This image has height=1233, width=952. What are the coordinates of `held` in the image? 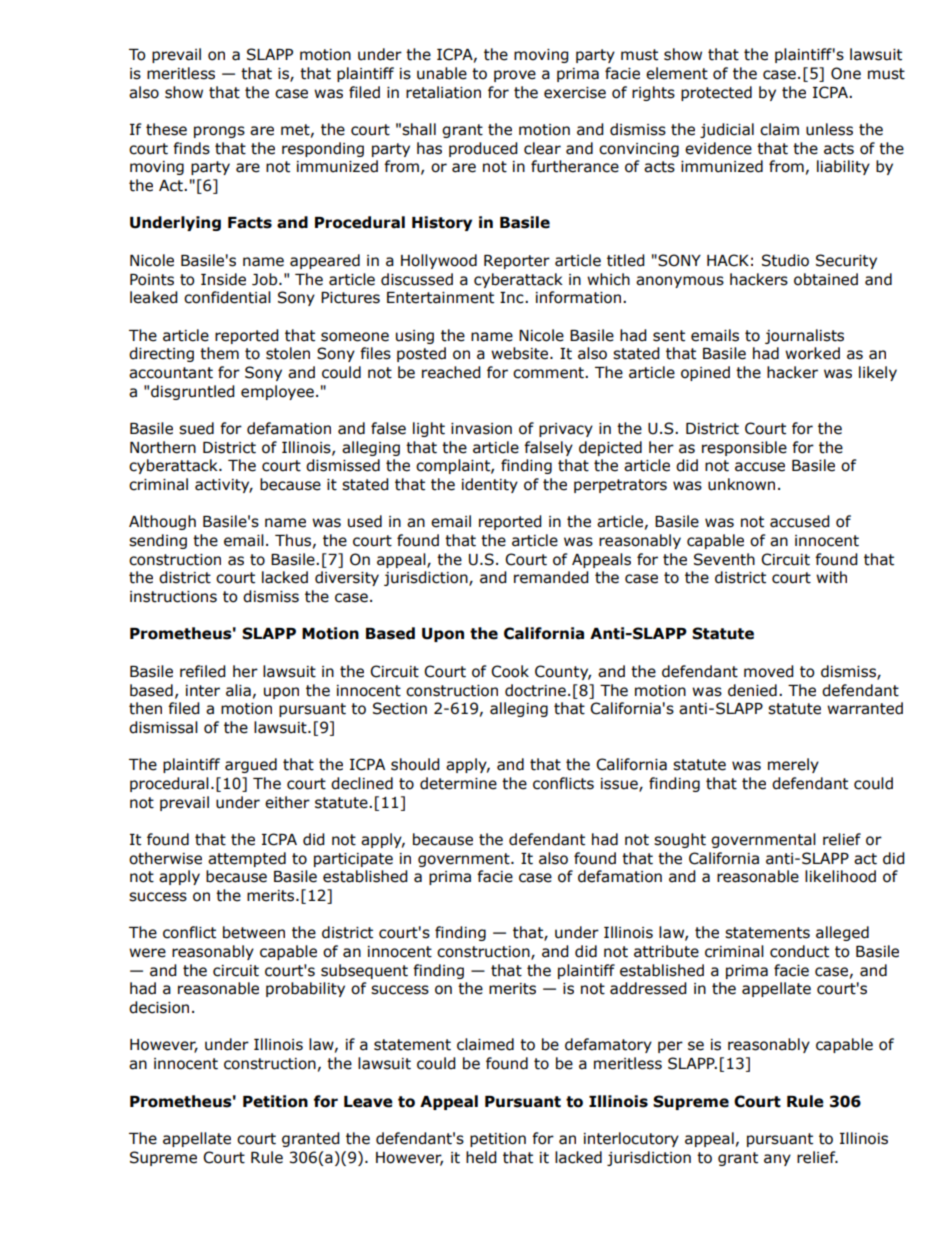 It's located at (481, 1157).
